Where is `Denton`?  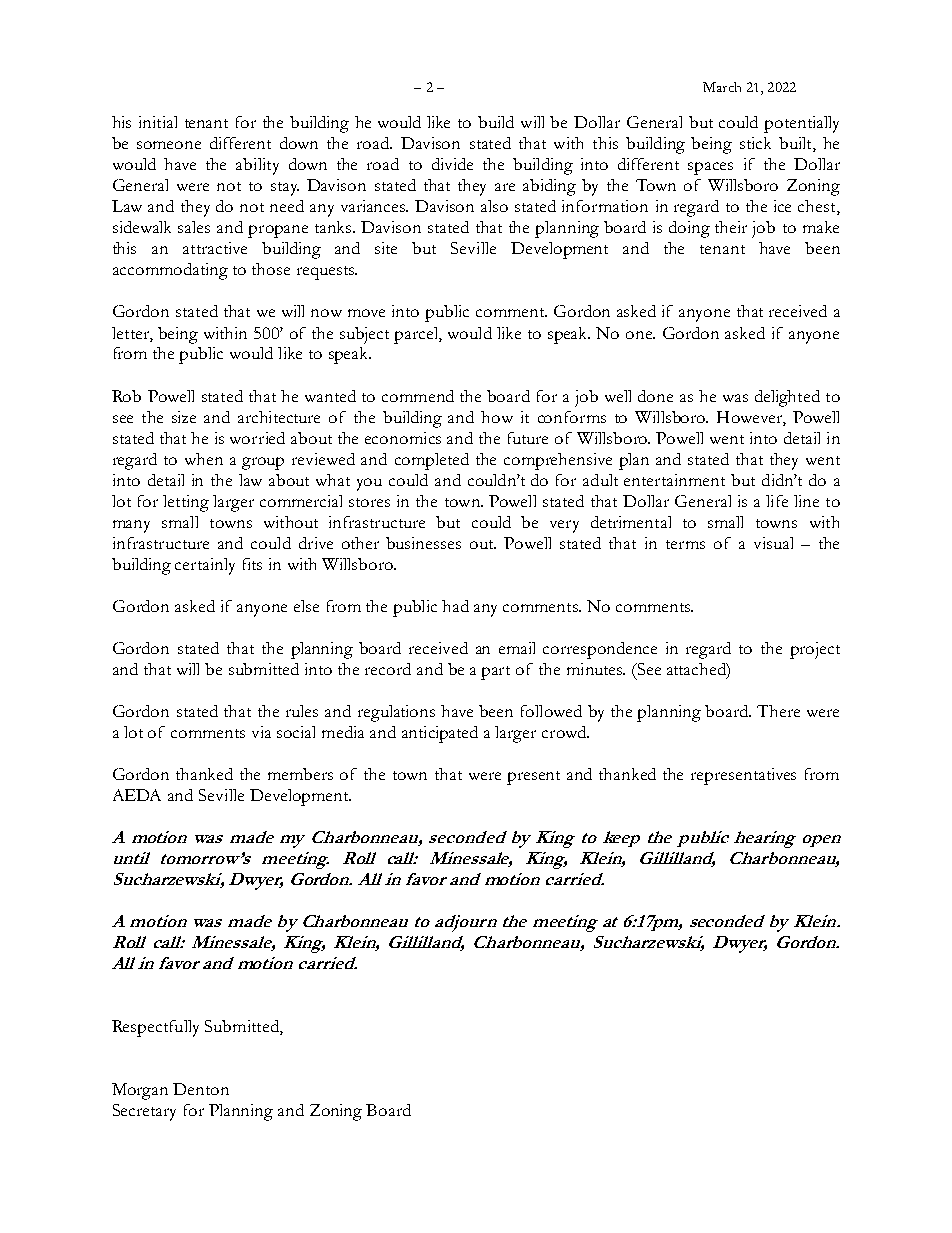 Denton is located at coordinates (201, 1089).
